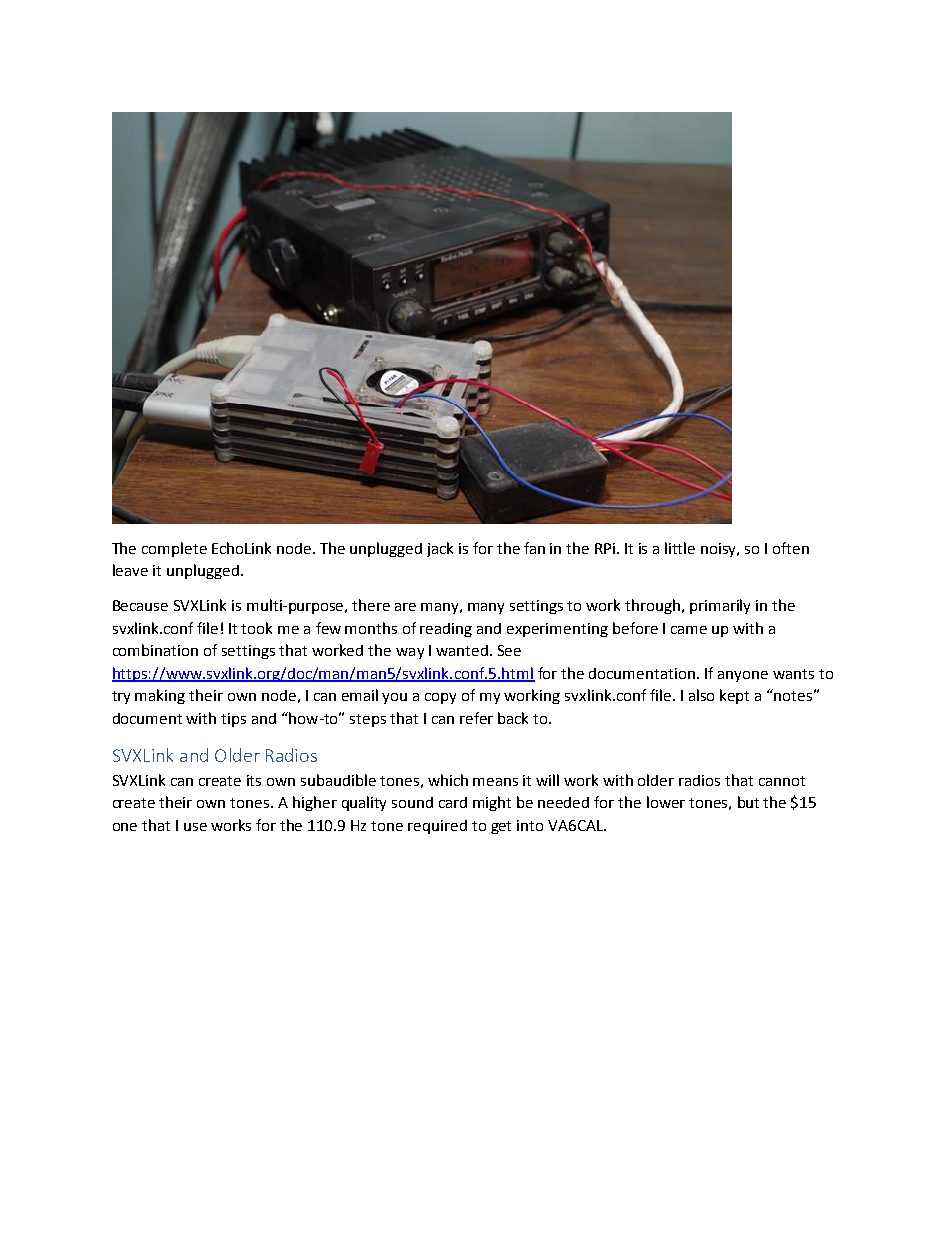 The height and width of the page is (1233, 952). I want to click on making, so click(160, 696).
